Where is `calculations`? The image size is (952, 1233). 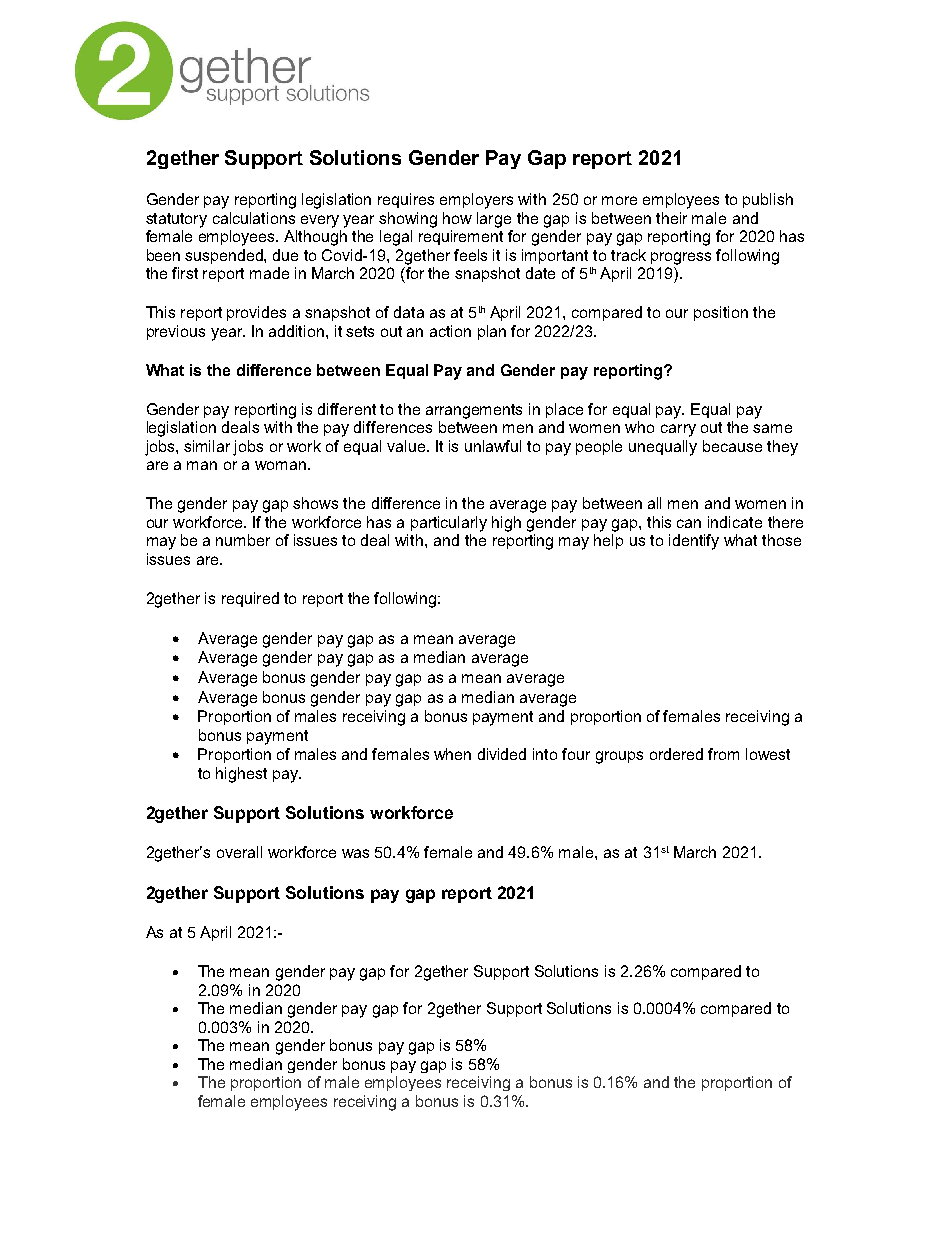
calculations is located at coordinates (254, 218).
